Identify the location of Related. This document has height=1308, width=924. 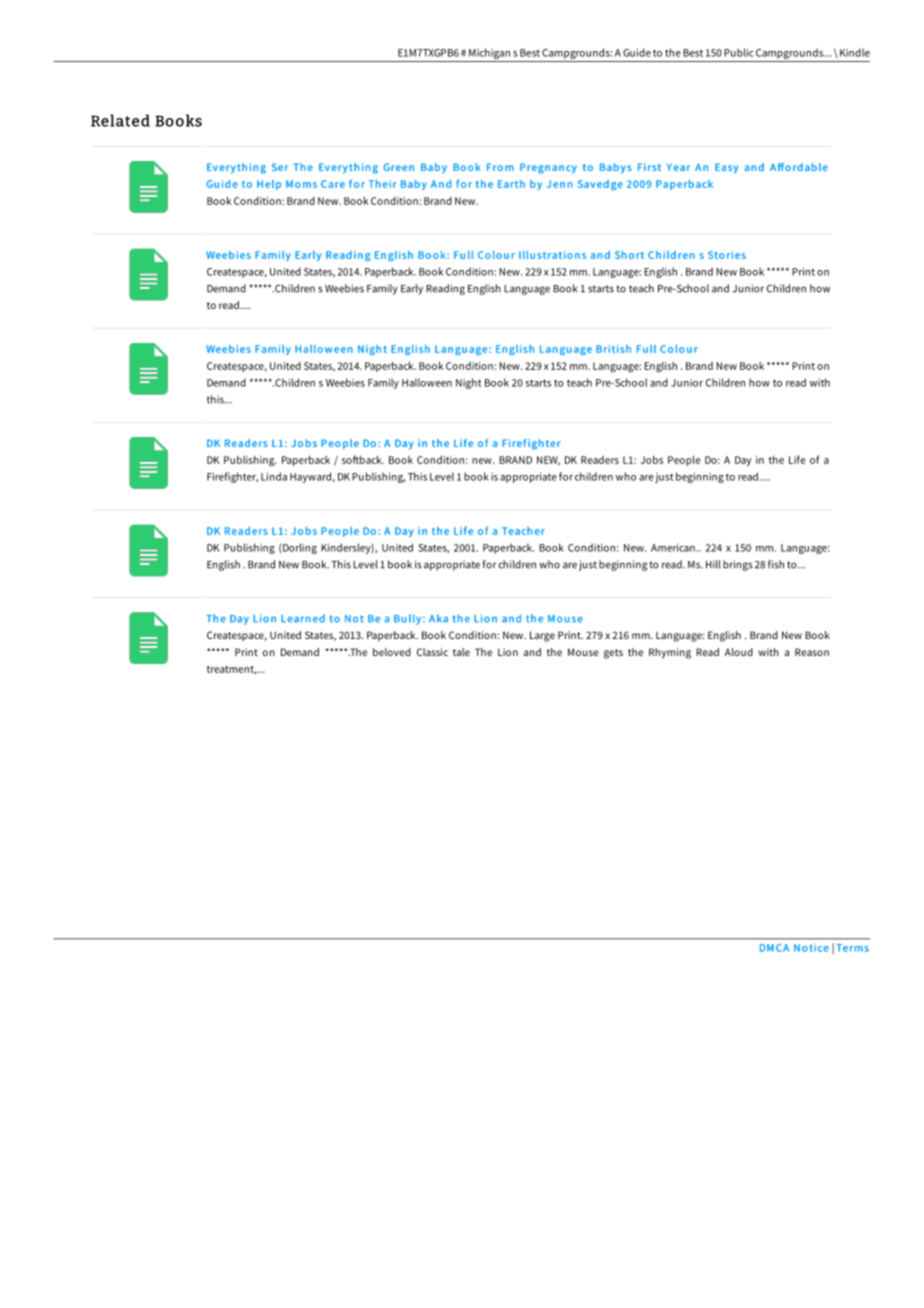
(120, 120).
